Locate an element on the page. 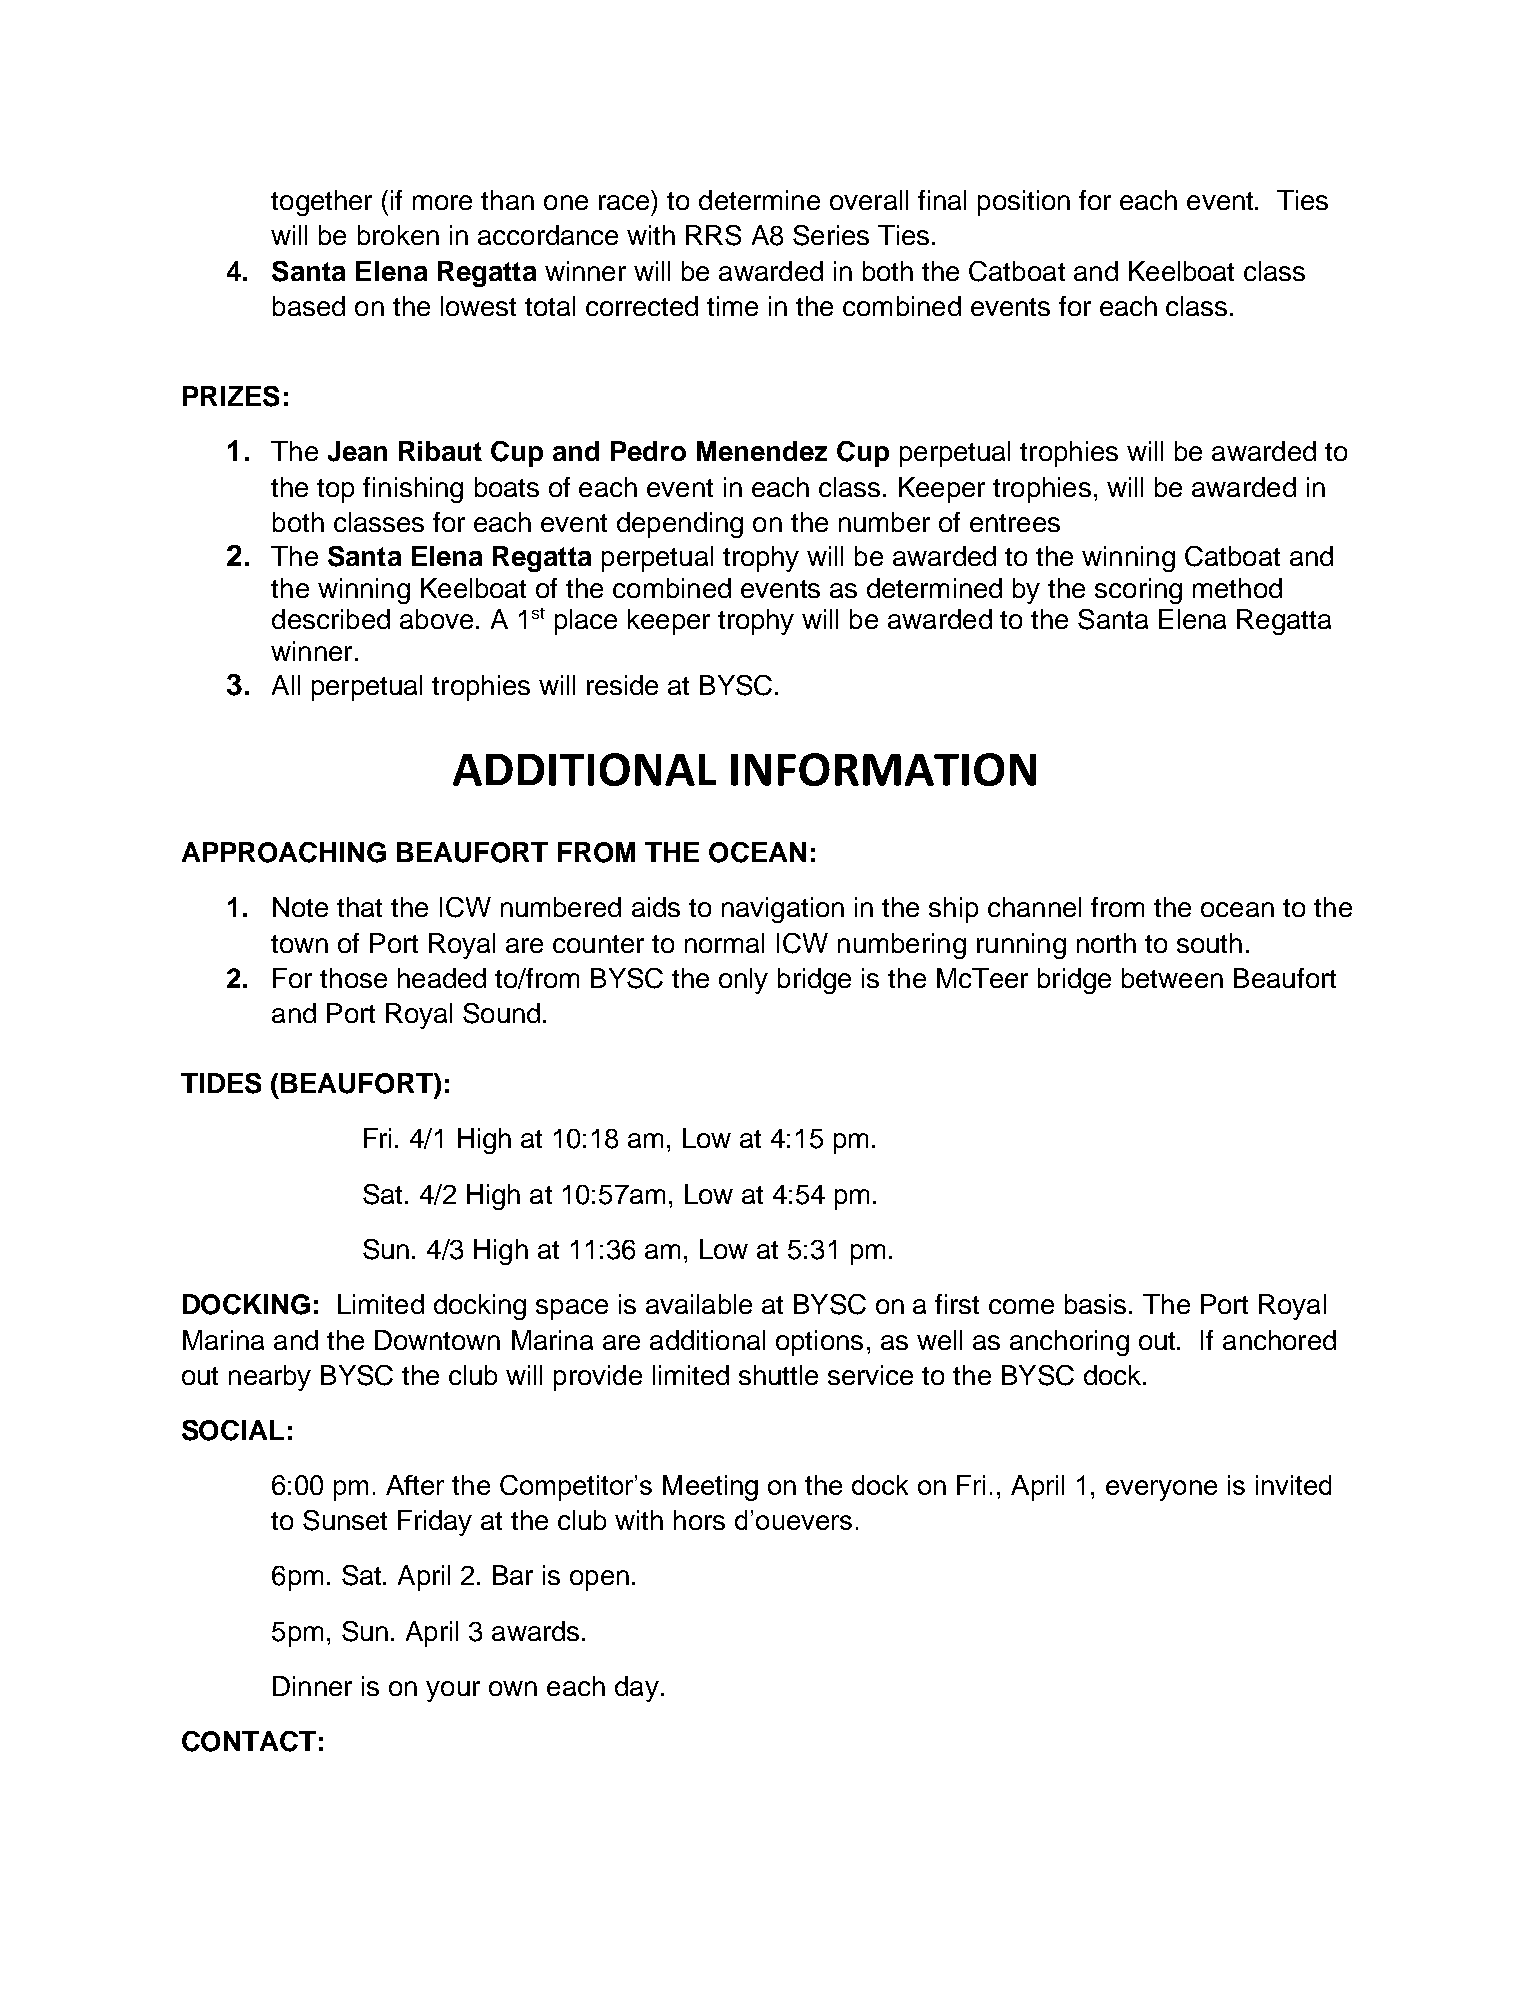 The image size is (1537, 1989). nearby is located at coordinates (270, 1378).
